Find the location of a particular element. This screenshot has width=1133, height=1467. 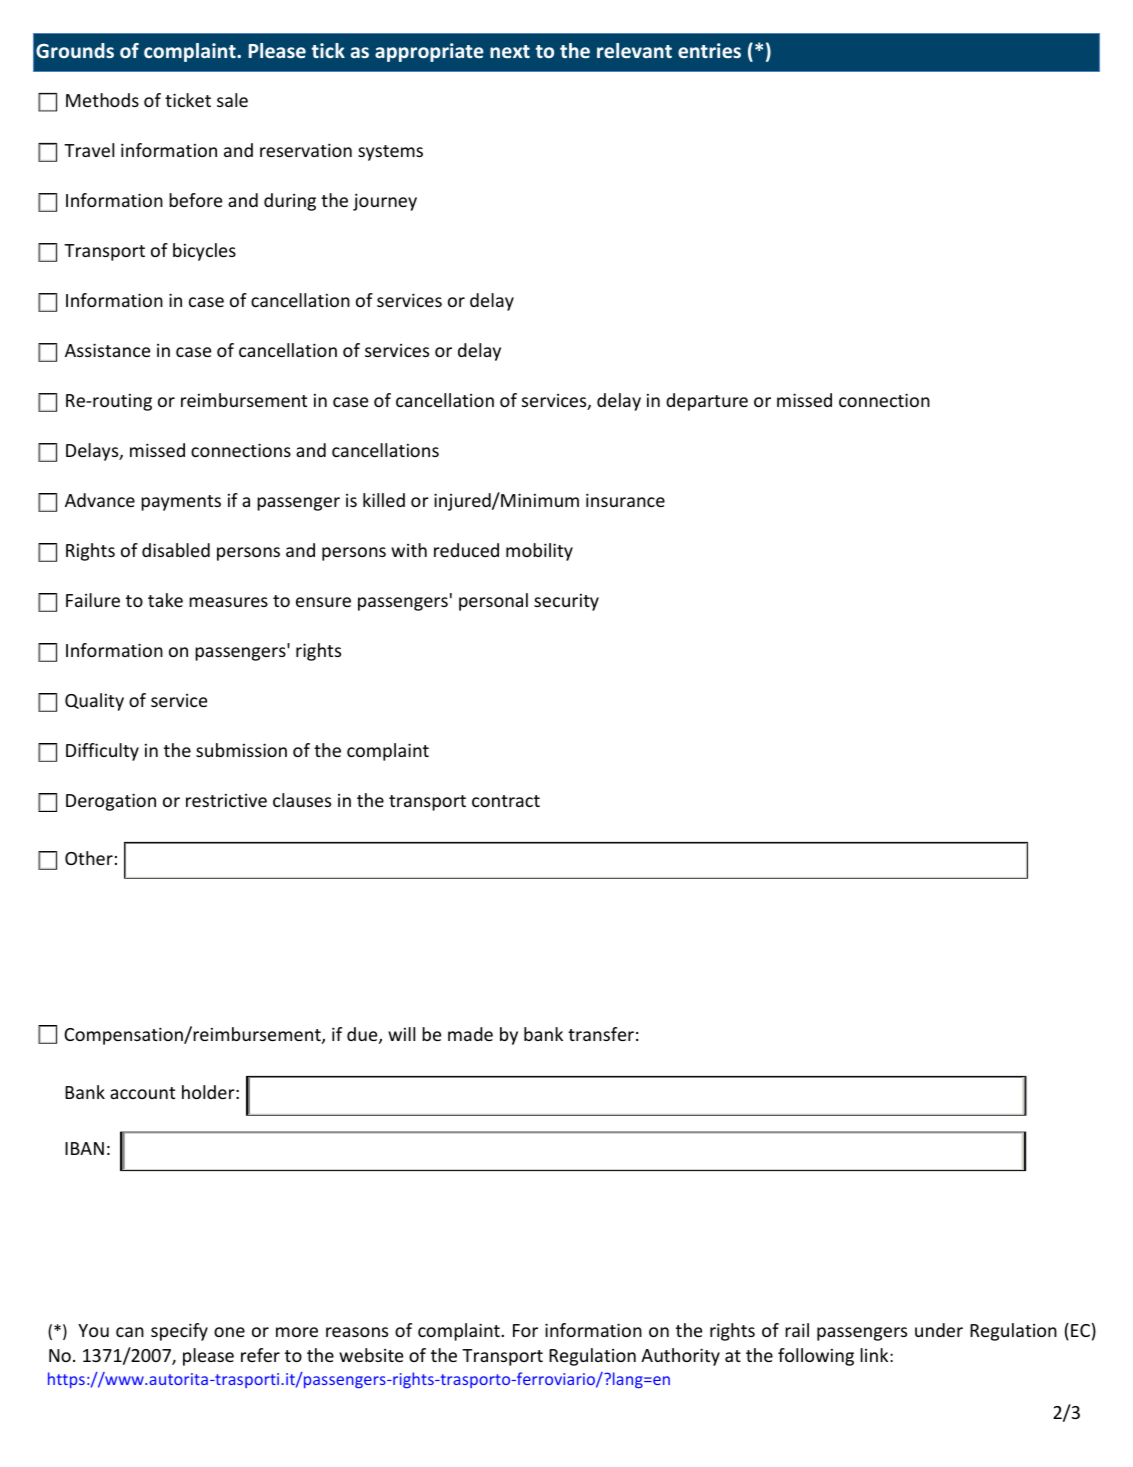

payments is located at coordinates (181, 503).
